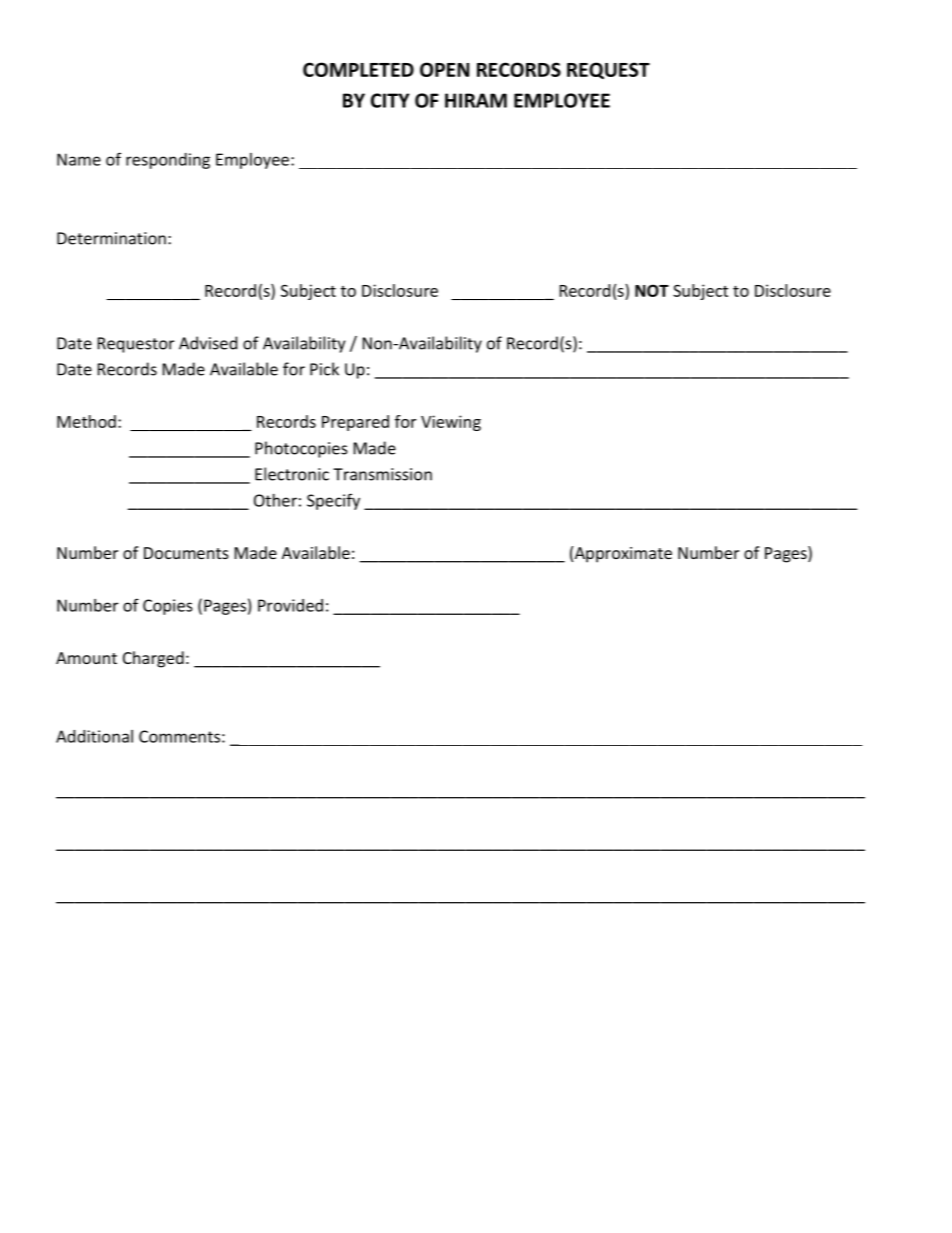  Describe the element at coordinates (168, 161) in the screenshot. I see `responding` at that location.
